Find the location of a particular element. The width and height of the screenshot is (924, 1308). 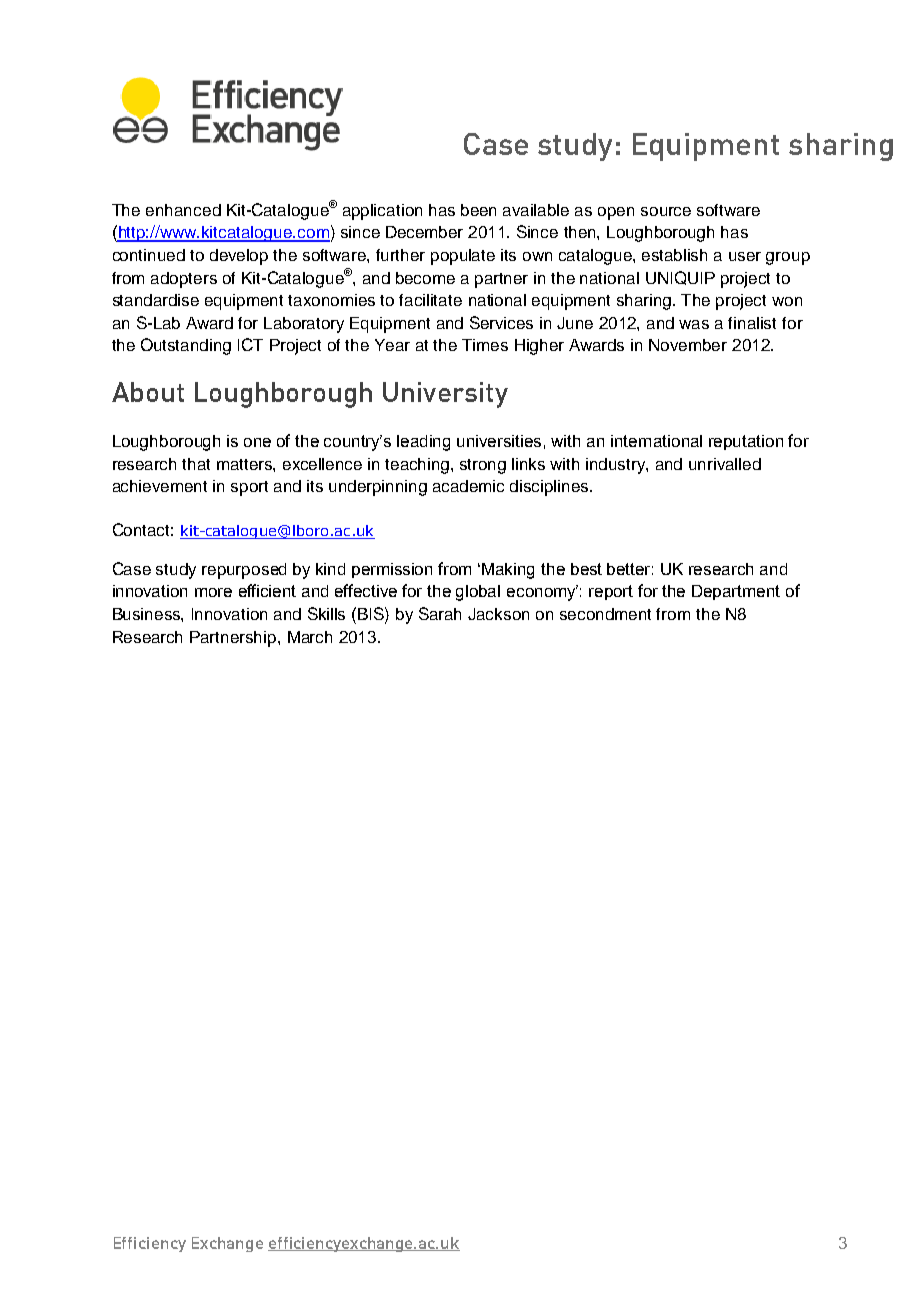

been is located at coordinates (478, 210).
